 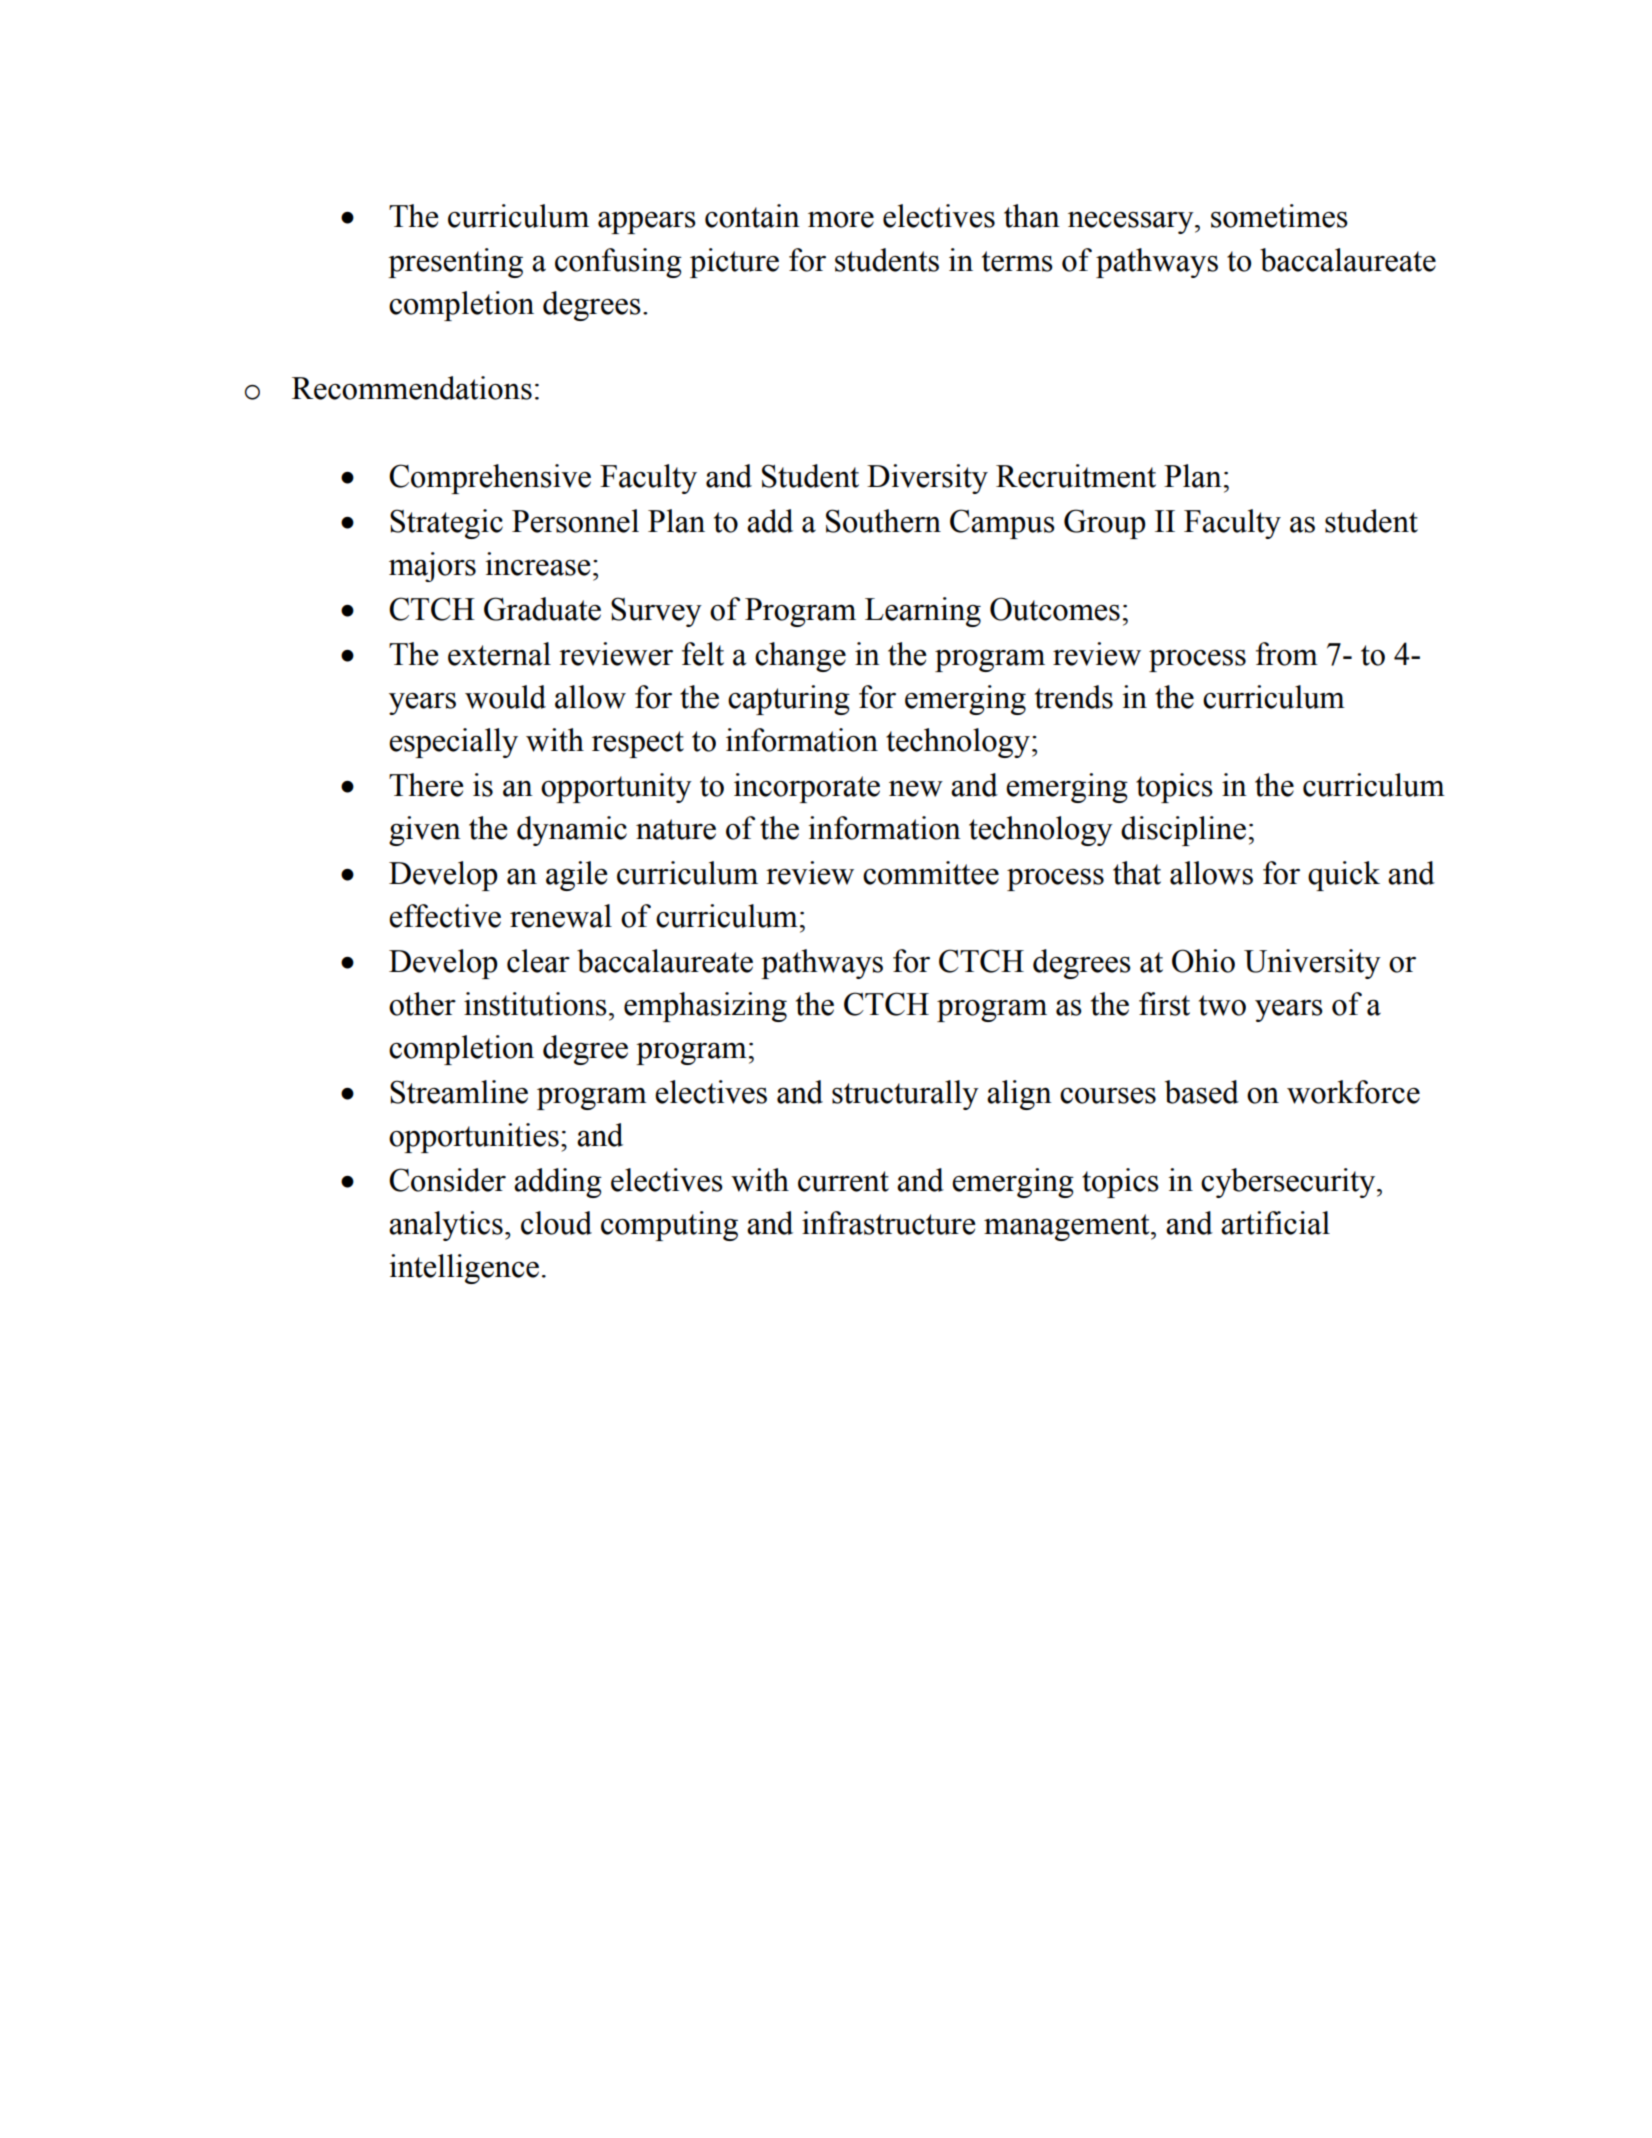 I want to click on cloud, so click(x=556, y=1223).
